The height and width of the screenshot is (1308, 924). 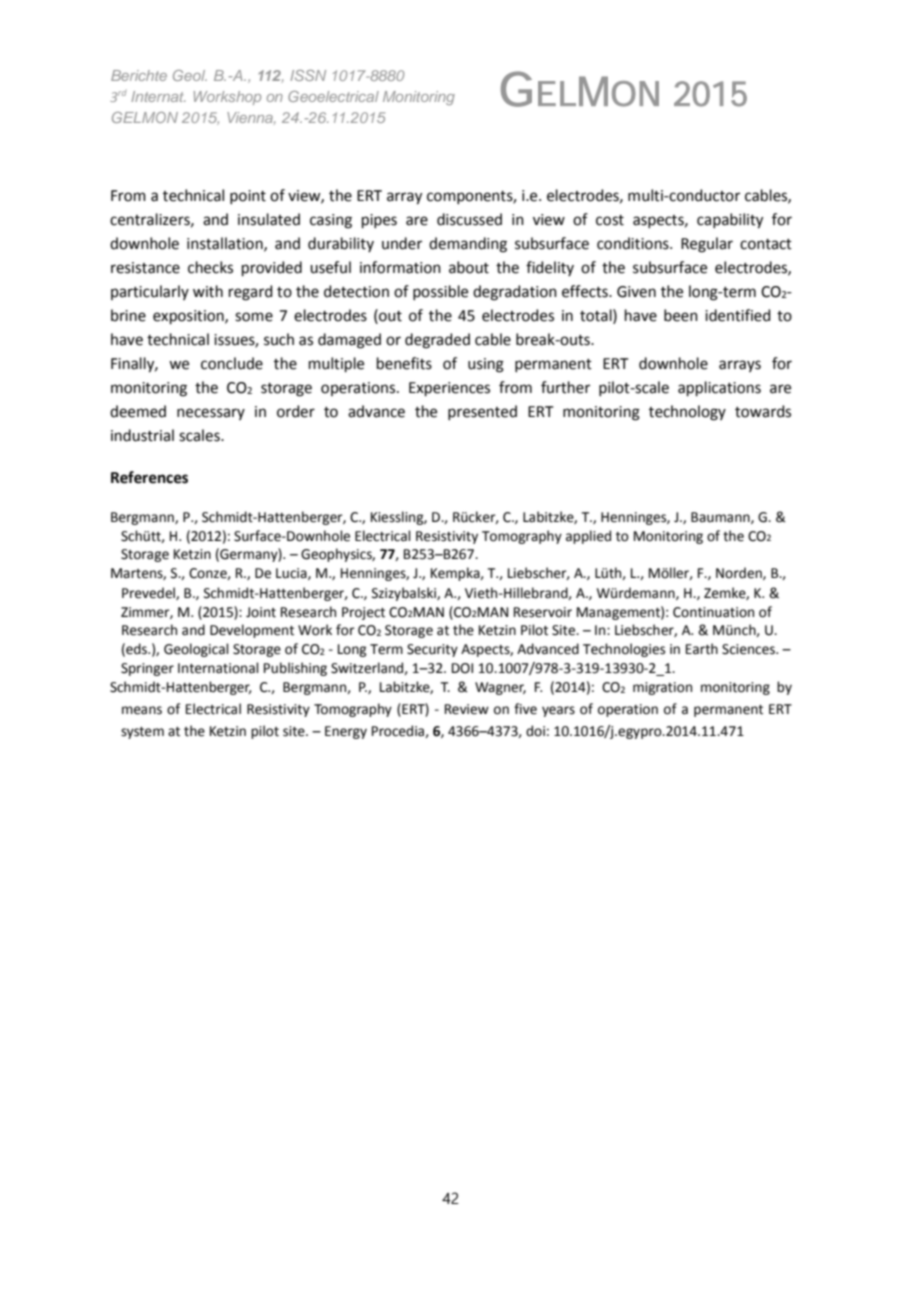 I want to click on demanding, so click(x=468, y=245).
